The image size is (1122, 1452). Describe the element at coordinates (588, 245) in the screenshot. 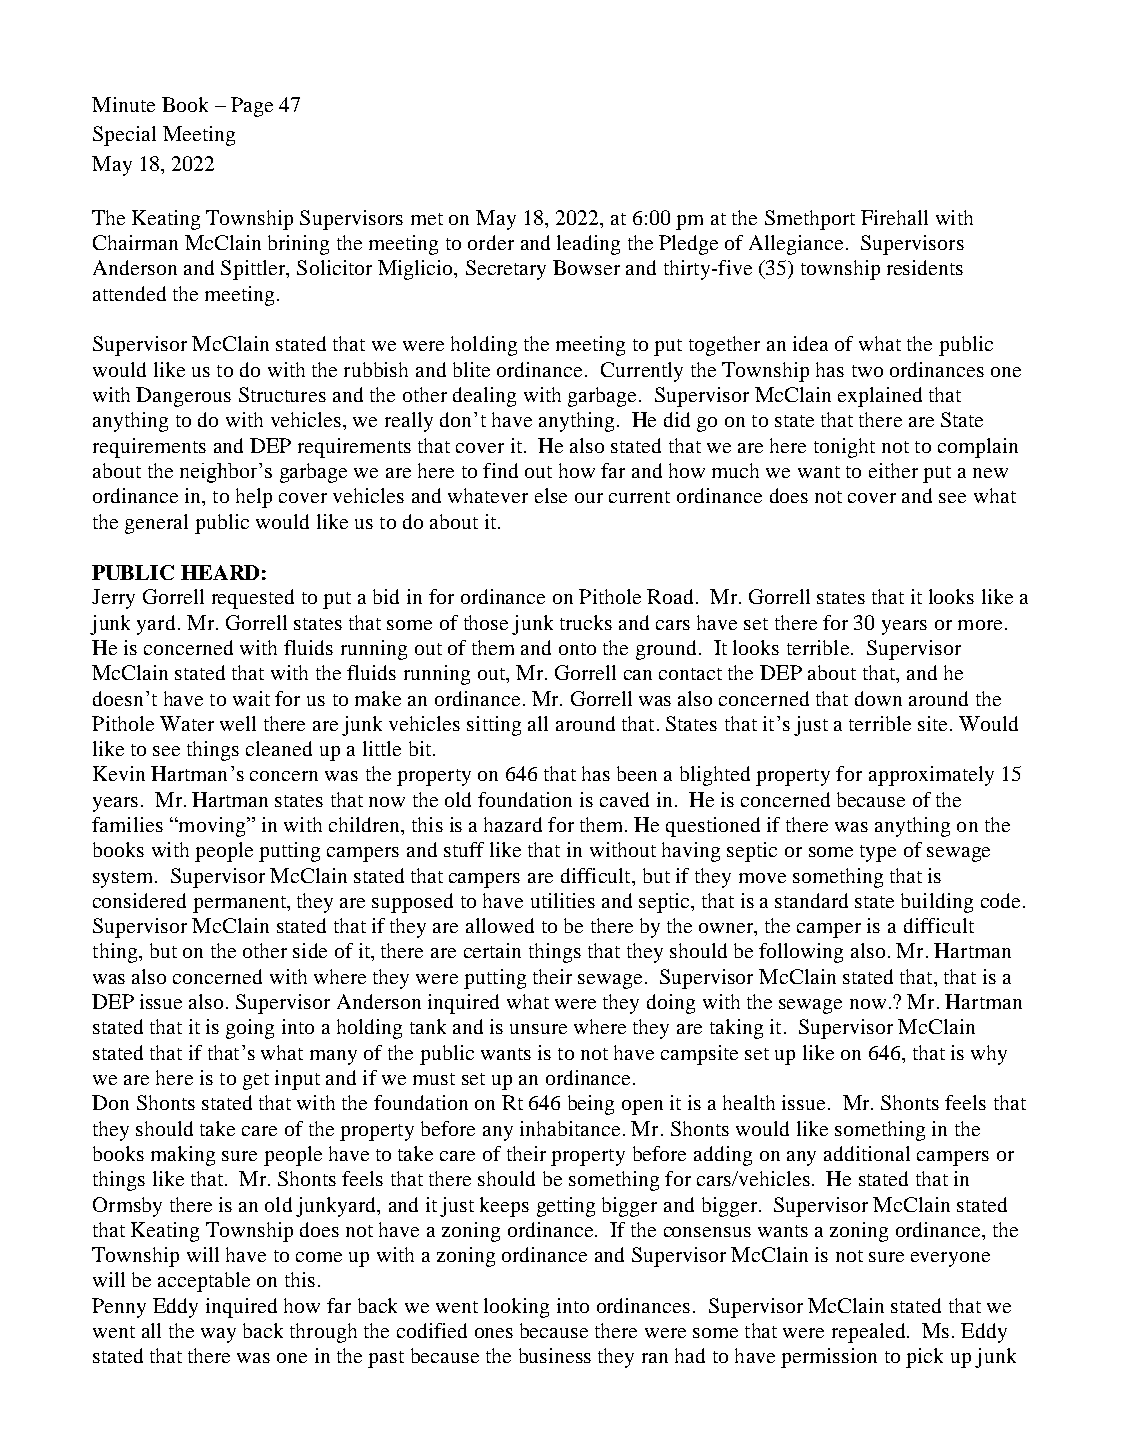

I see `leading` at that location.
